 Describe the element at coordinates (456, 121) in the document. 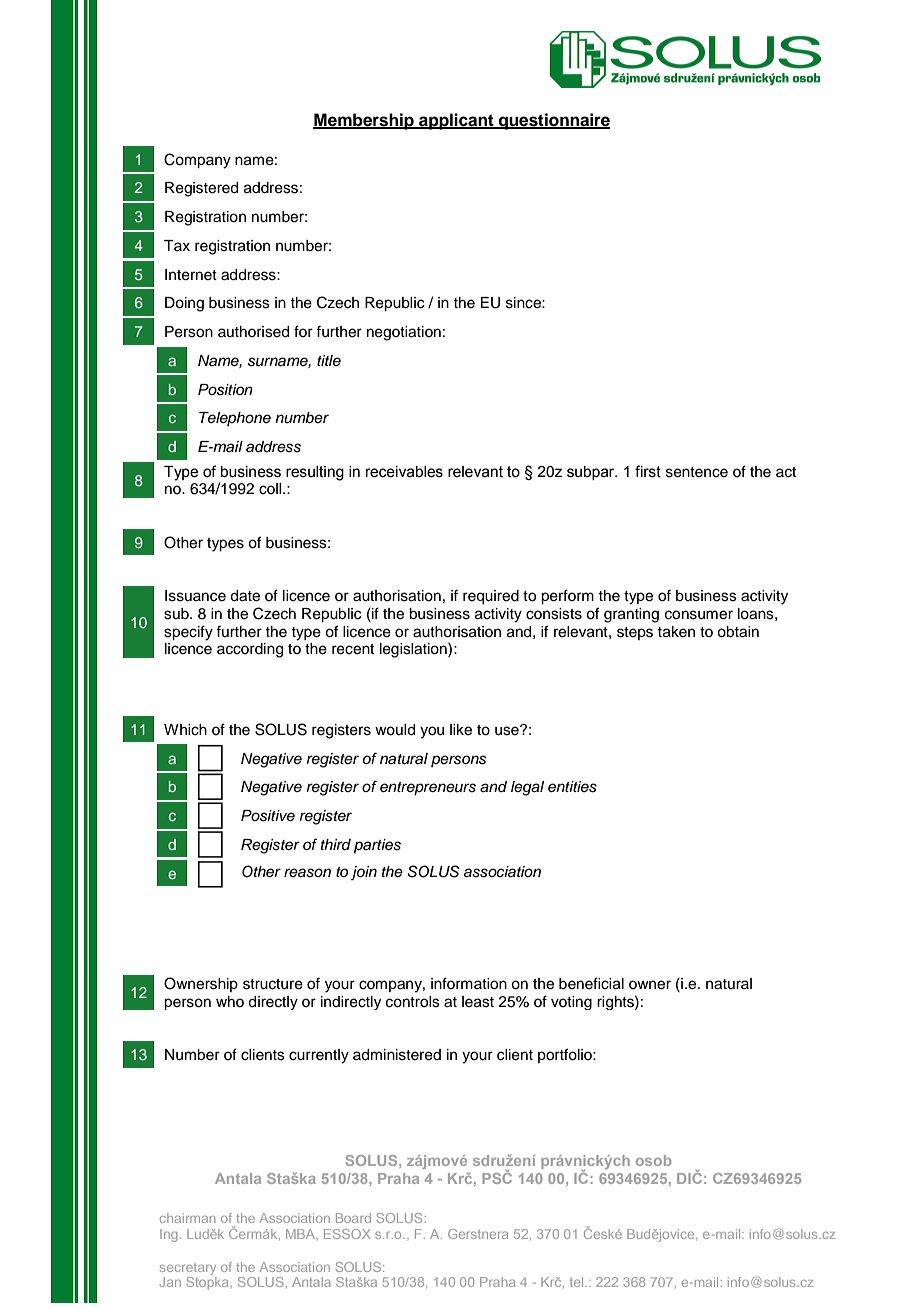

I see `applicant` at that location.
